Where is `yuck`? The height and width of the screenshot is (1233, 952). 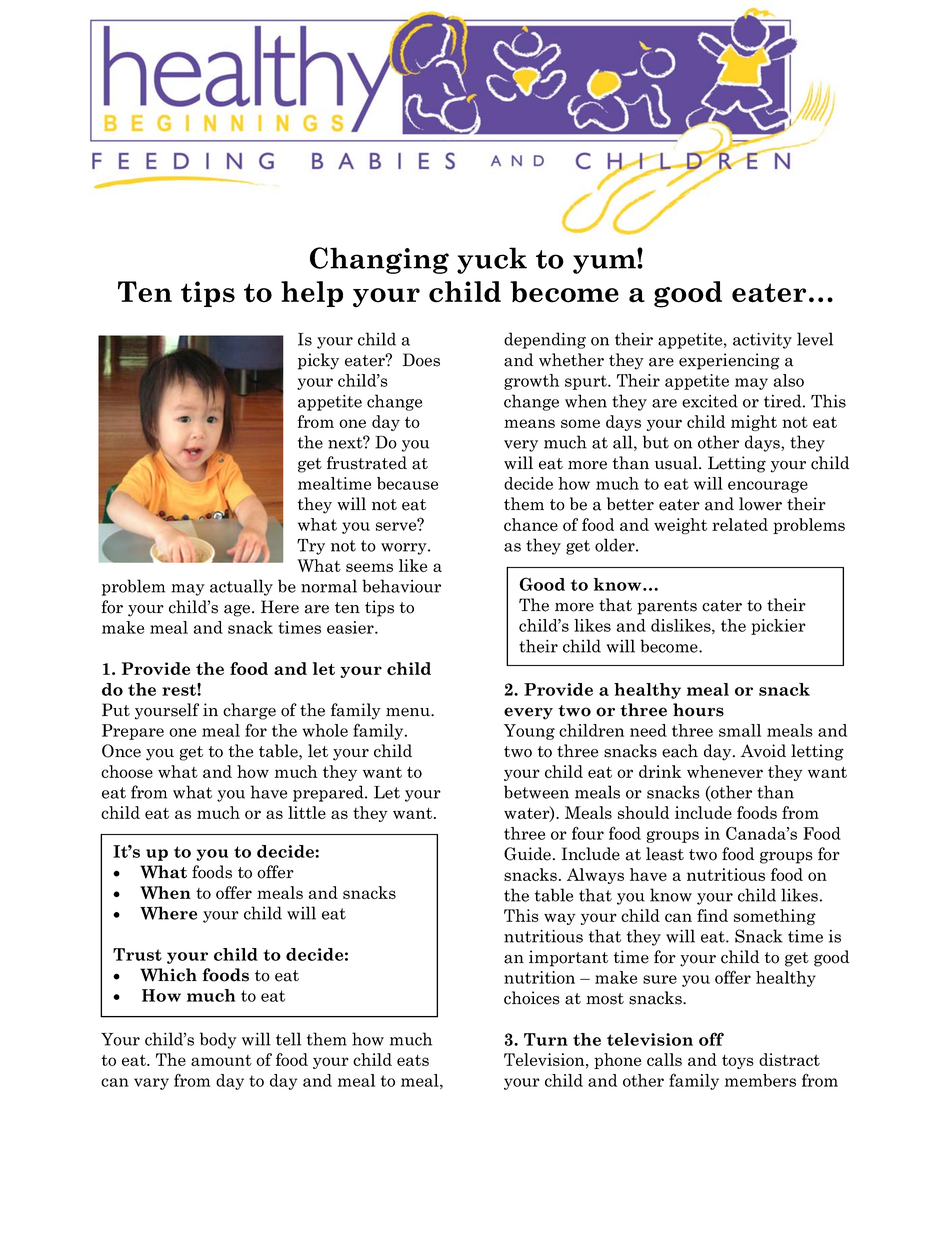
yuck is located at coordinates (492, 260).
